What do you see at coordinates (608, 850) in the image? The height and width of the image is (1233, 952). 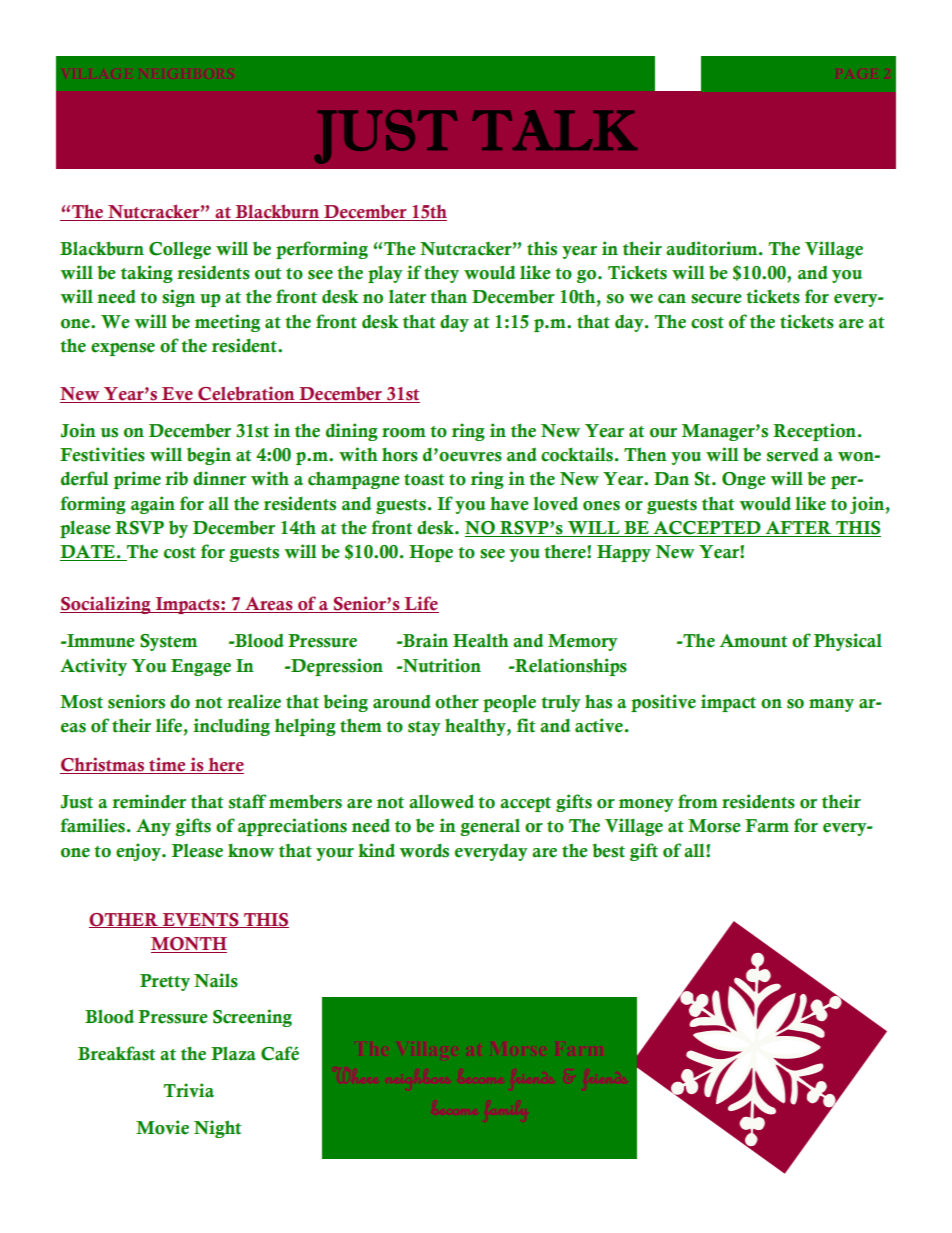 I see `best` at bounding box center [608, 850].
